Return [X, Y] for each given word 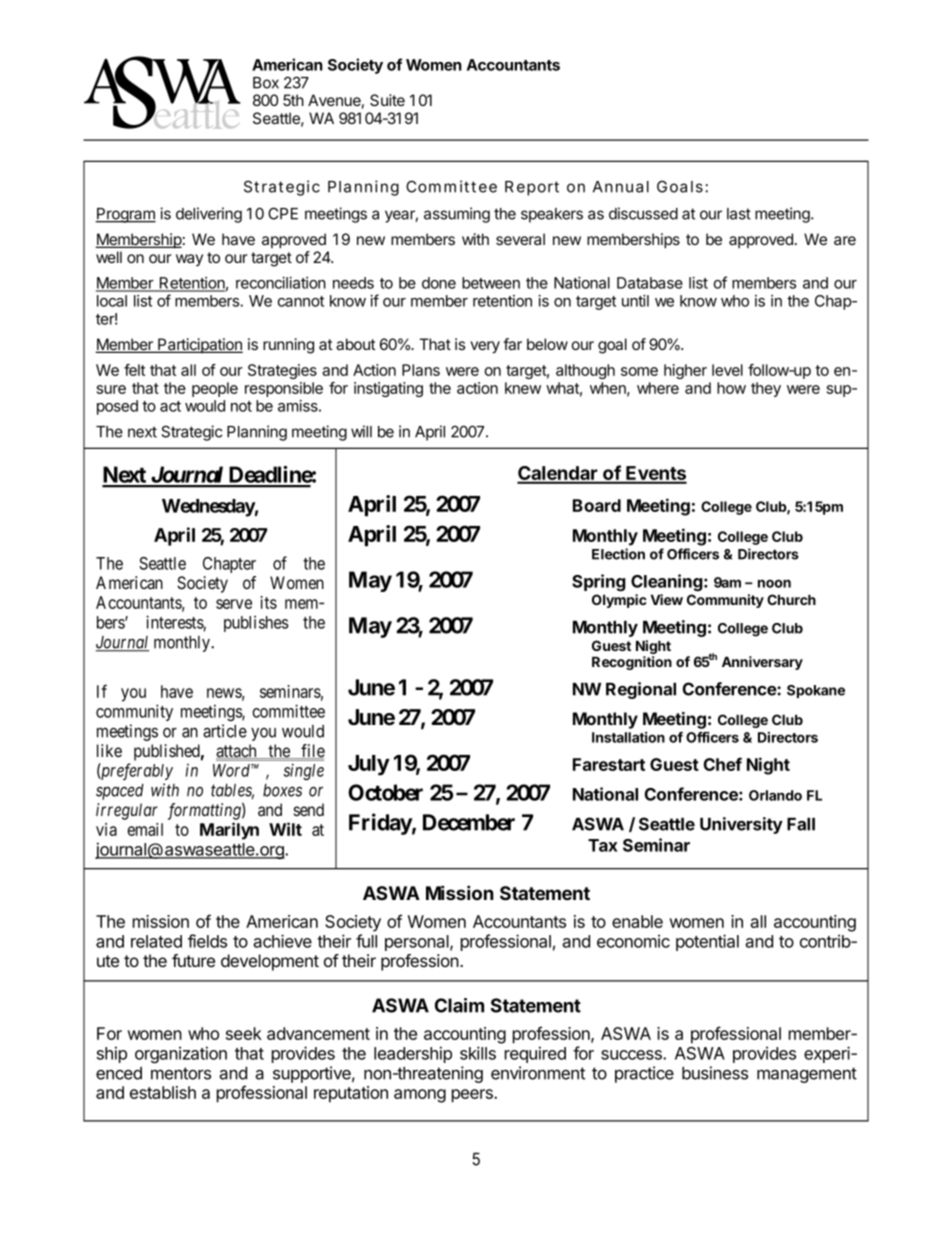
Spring [599, 582]
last [739, 214]
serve [234, 604]
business [715, 1073]
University [741, 825]
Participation [199, 345]
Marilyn [229, 831]
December [469, 822]
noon [774, 583]
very [485, 347]
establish [163, 1092]
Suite [387, 100]
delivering [209, 215]
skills [478, 1053]
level [727, 370]
